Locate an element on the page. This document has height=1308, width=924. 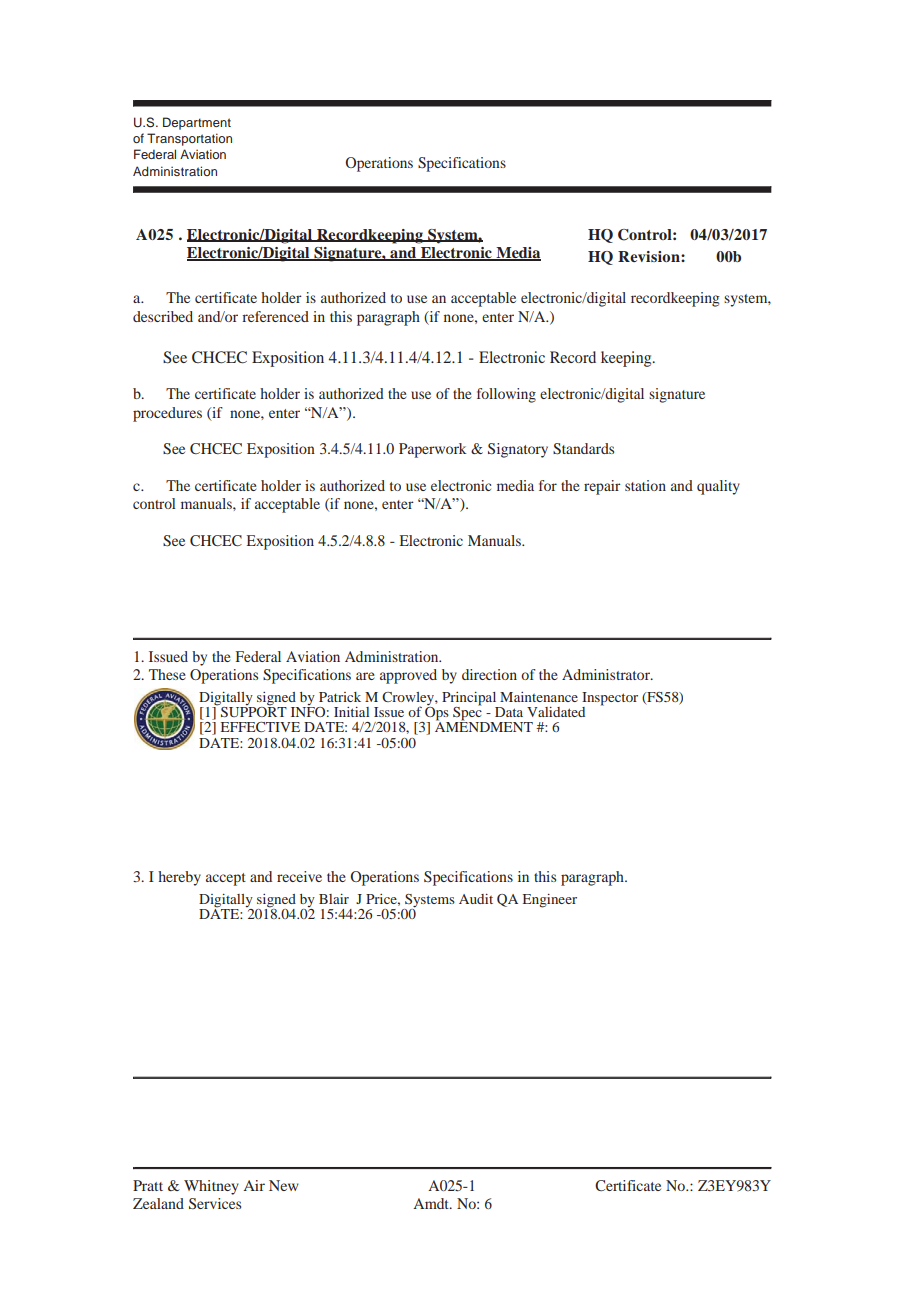
hereby is located at coordinates (179, 878).
